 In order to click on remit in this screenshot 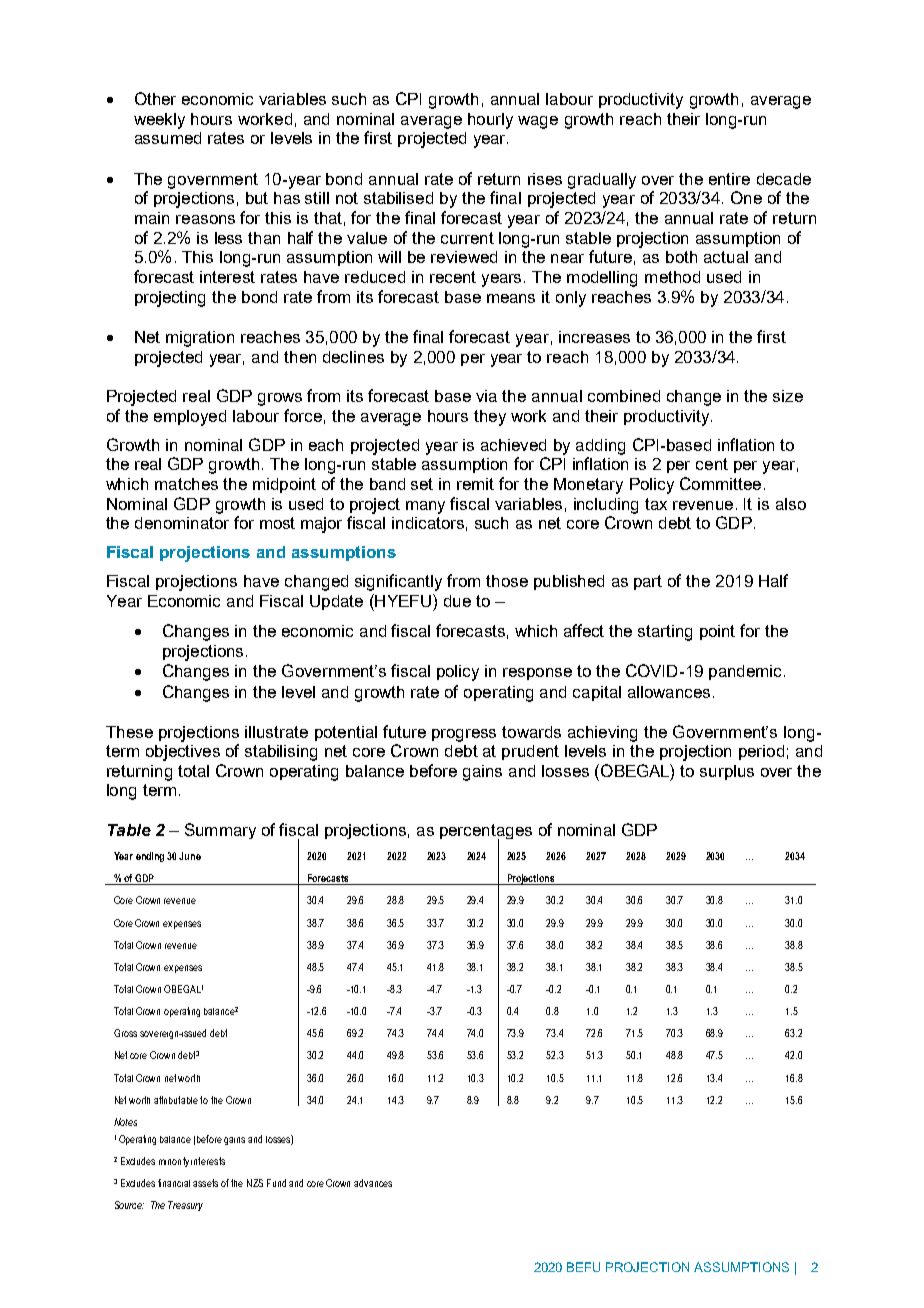, I will do `click(475, 484)`.
